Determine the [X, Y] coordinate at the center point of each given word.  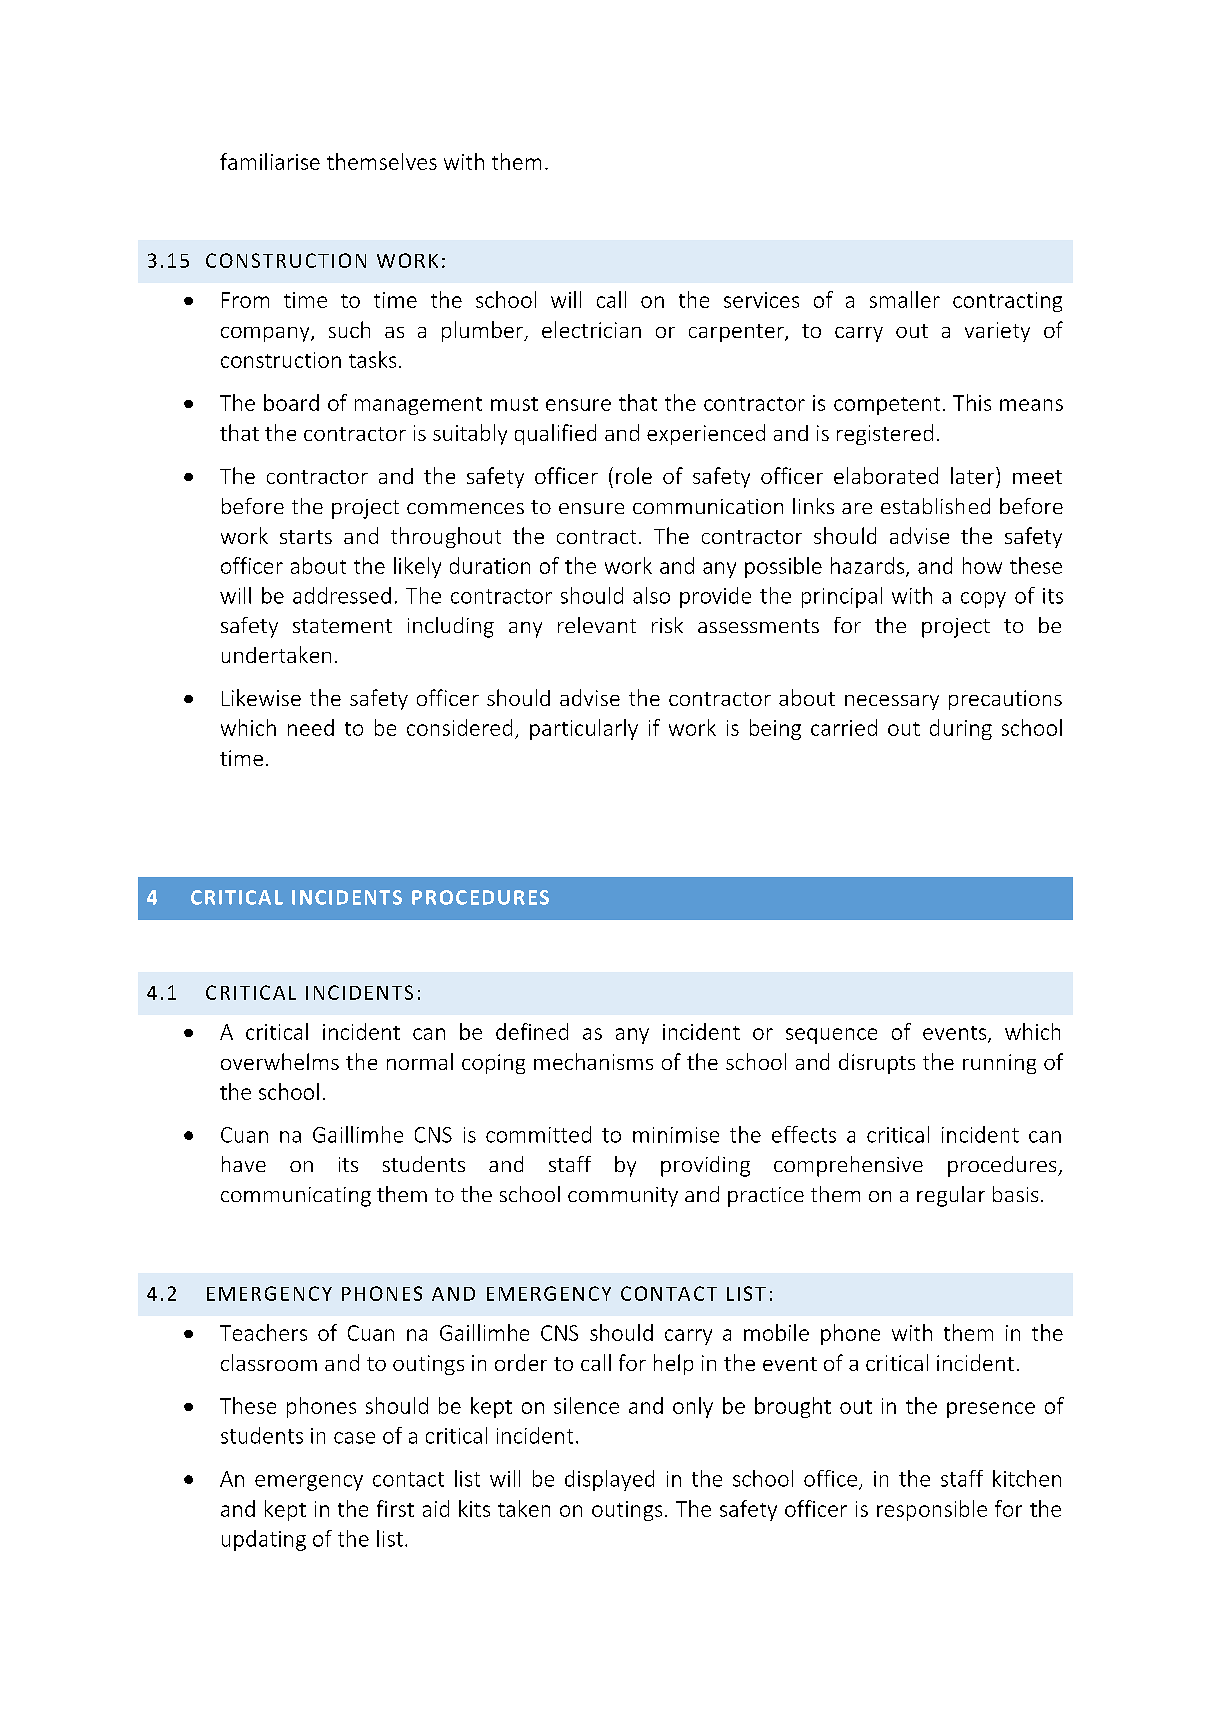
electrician [591, 329]
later [974, 475]
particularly [584, 729]
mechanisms [593, 1061]
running [999, 1064]
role [634, 475]
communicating [296, 1197]
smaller [905, 299]
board [291, 402]
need [311, 727]
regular [951, 1196]
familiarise [270, 161]
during [961, 729]
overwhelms [280, 1061]
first [395, 1508]
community [623, 1197]
